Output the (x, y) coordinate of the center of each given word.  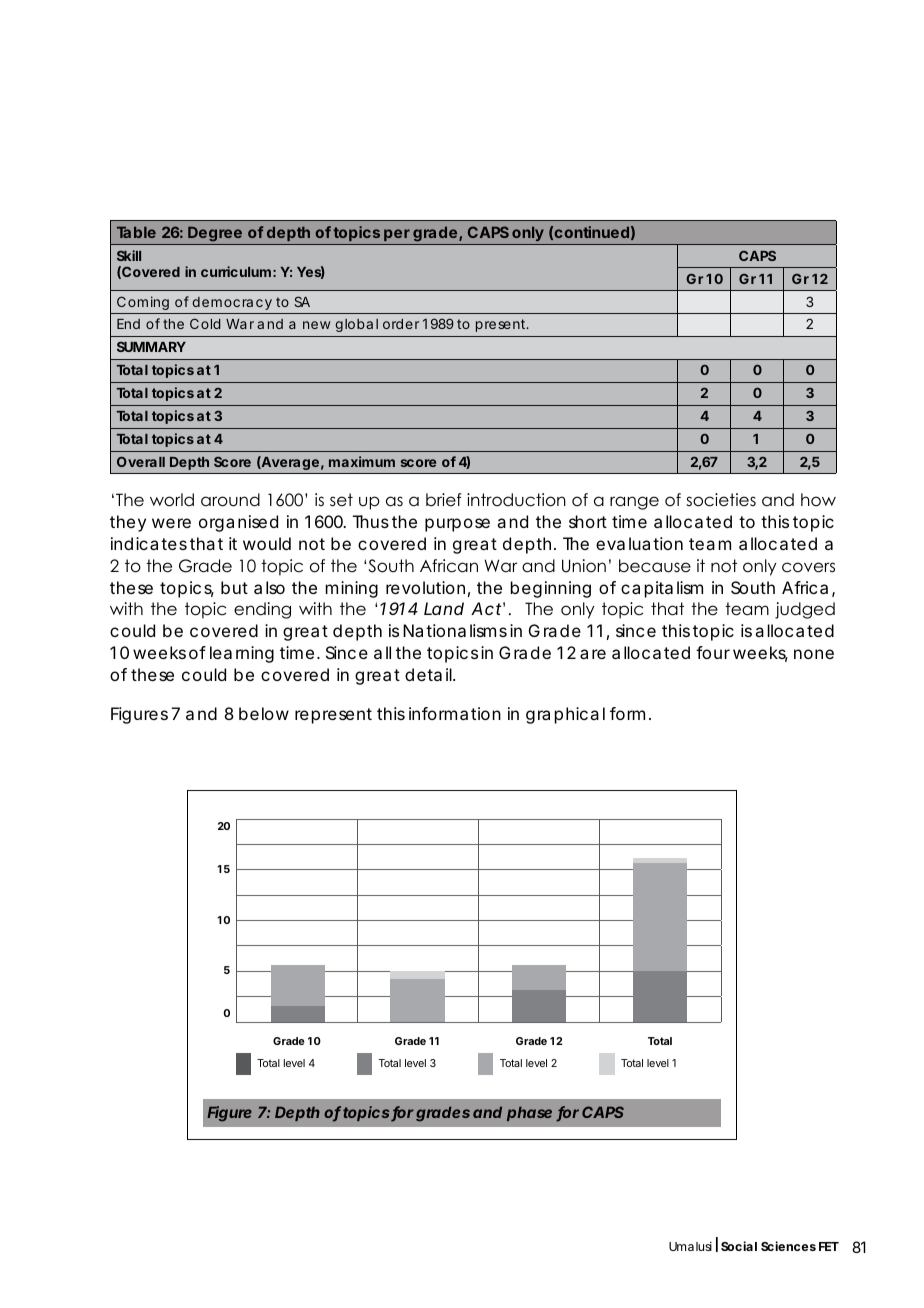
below (264, 713)
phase (529, 1114)
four (713, 652)
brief (443, 500)
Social (739, 1246)
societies (721, 500)
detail (429, 674)
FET (829, 1246)
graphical (565, 715)
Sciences (788, 1246)
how (818, 500)
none (814, 654)
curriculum (236, 271)
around (230, 500)
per (397, 235)
